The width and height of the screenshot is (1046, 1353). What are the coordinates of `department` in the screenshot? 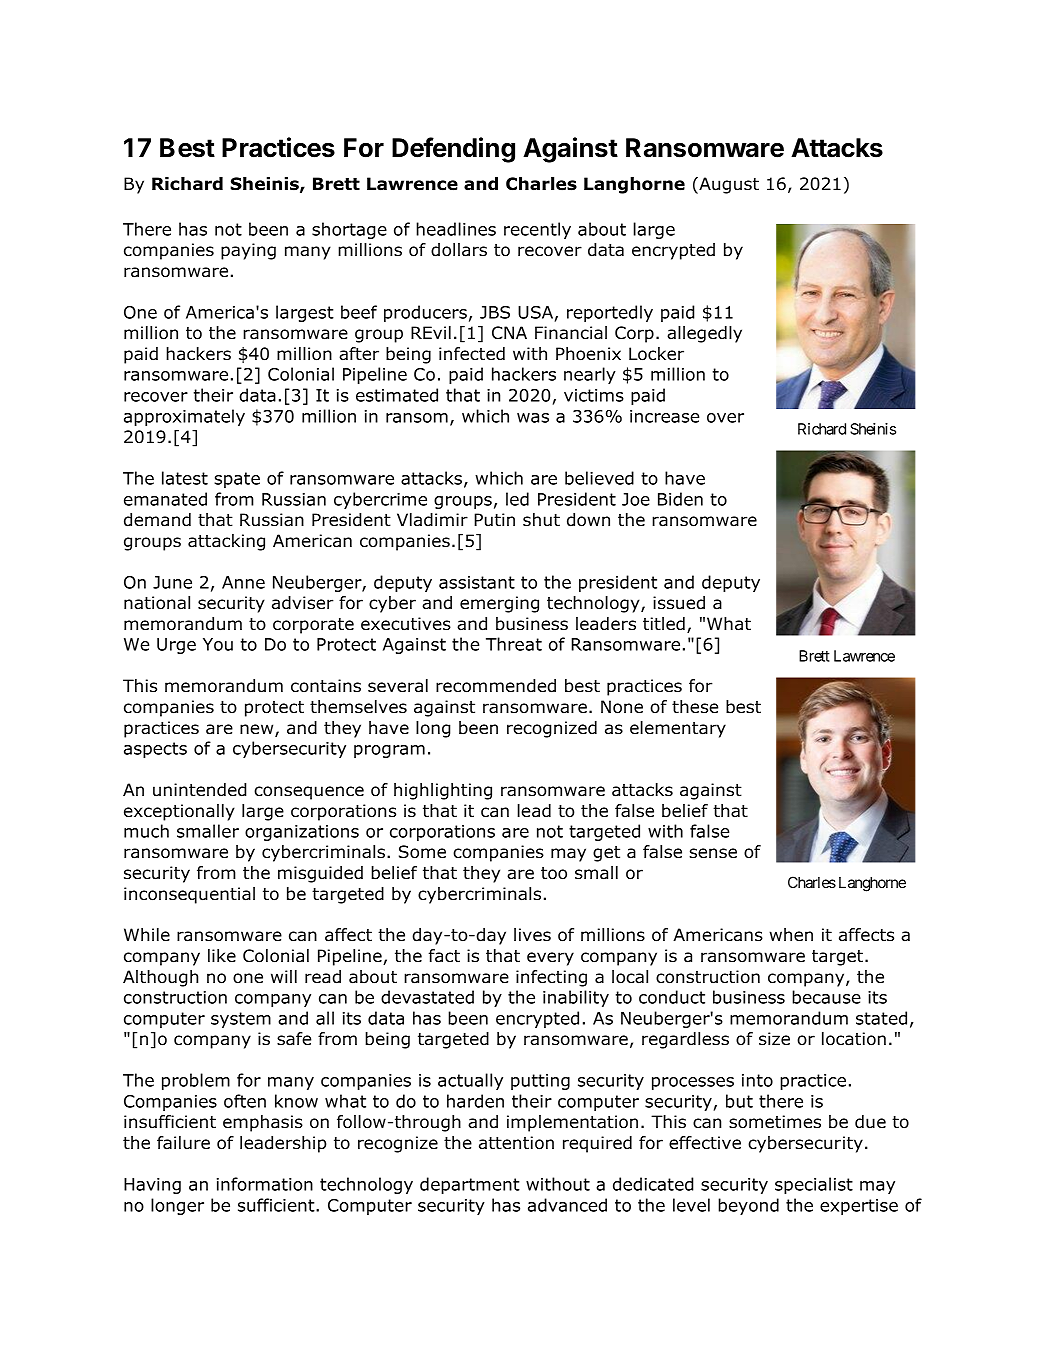 It's located at (470, 1185).
